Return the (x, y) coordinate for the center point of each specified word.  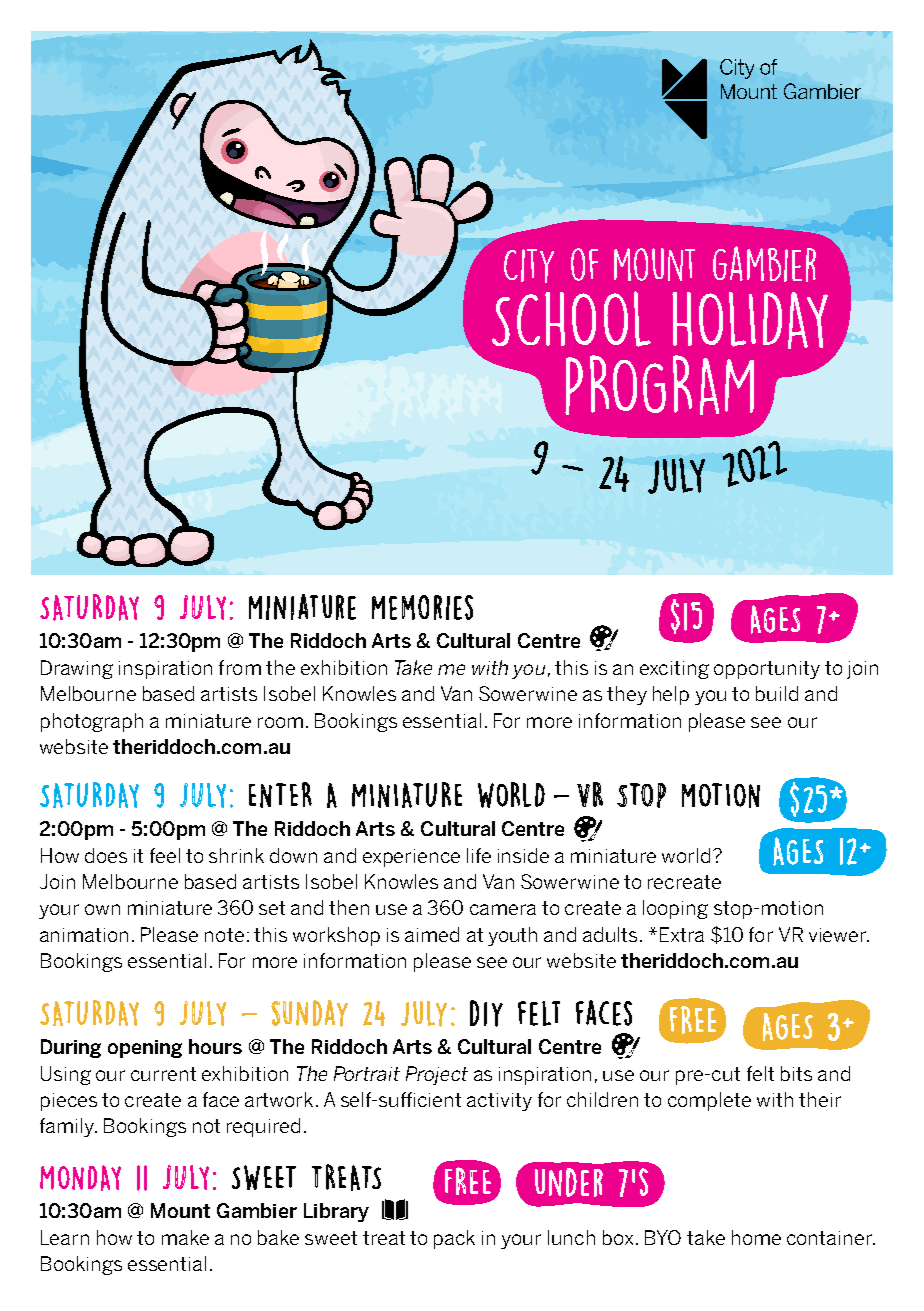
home (756, 1237)
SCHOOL (571, 319)
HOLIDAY (750, 320)
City (529, 266)
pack (454, 1239)
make (185, 1237)
